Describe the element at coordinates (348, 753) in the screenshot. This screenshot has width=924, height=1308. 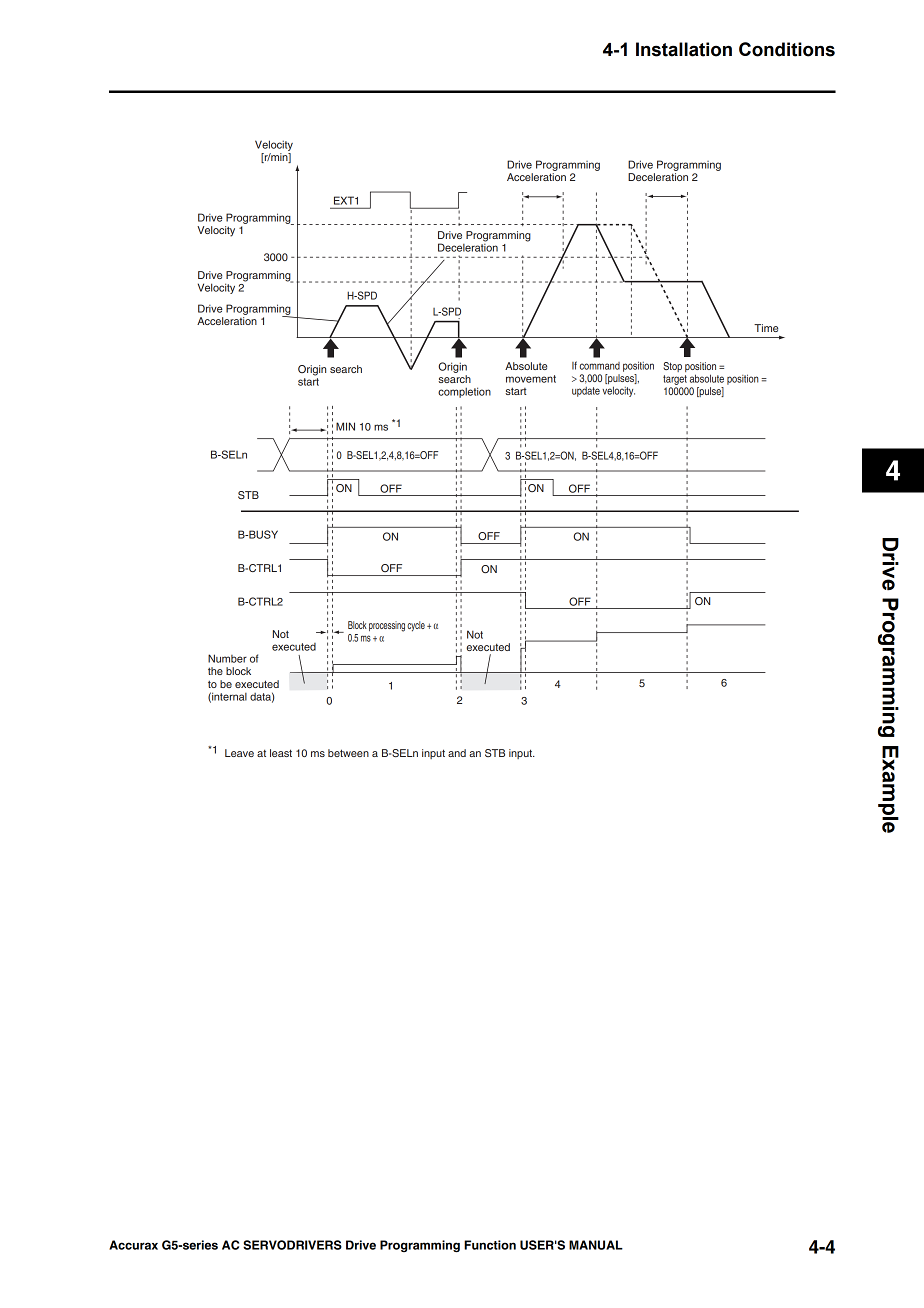
I see `between` at that location.
